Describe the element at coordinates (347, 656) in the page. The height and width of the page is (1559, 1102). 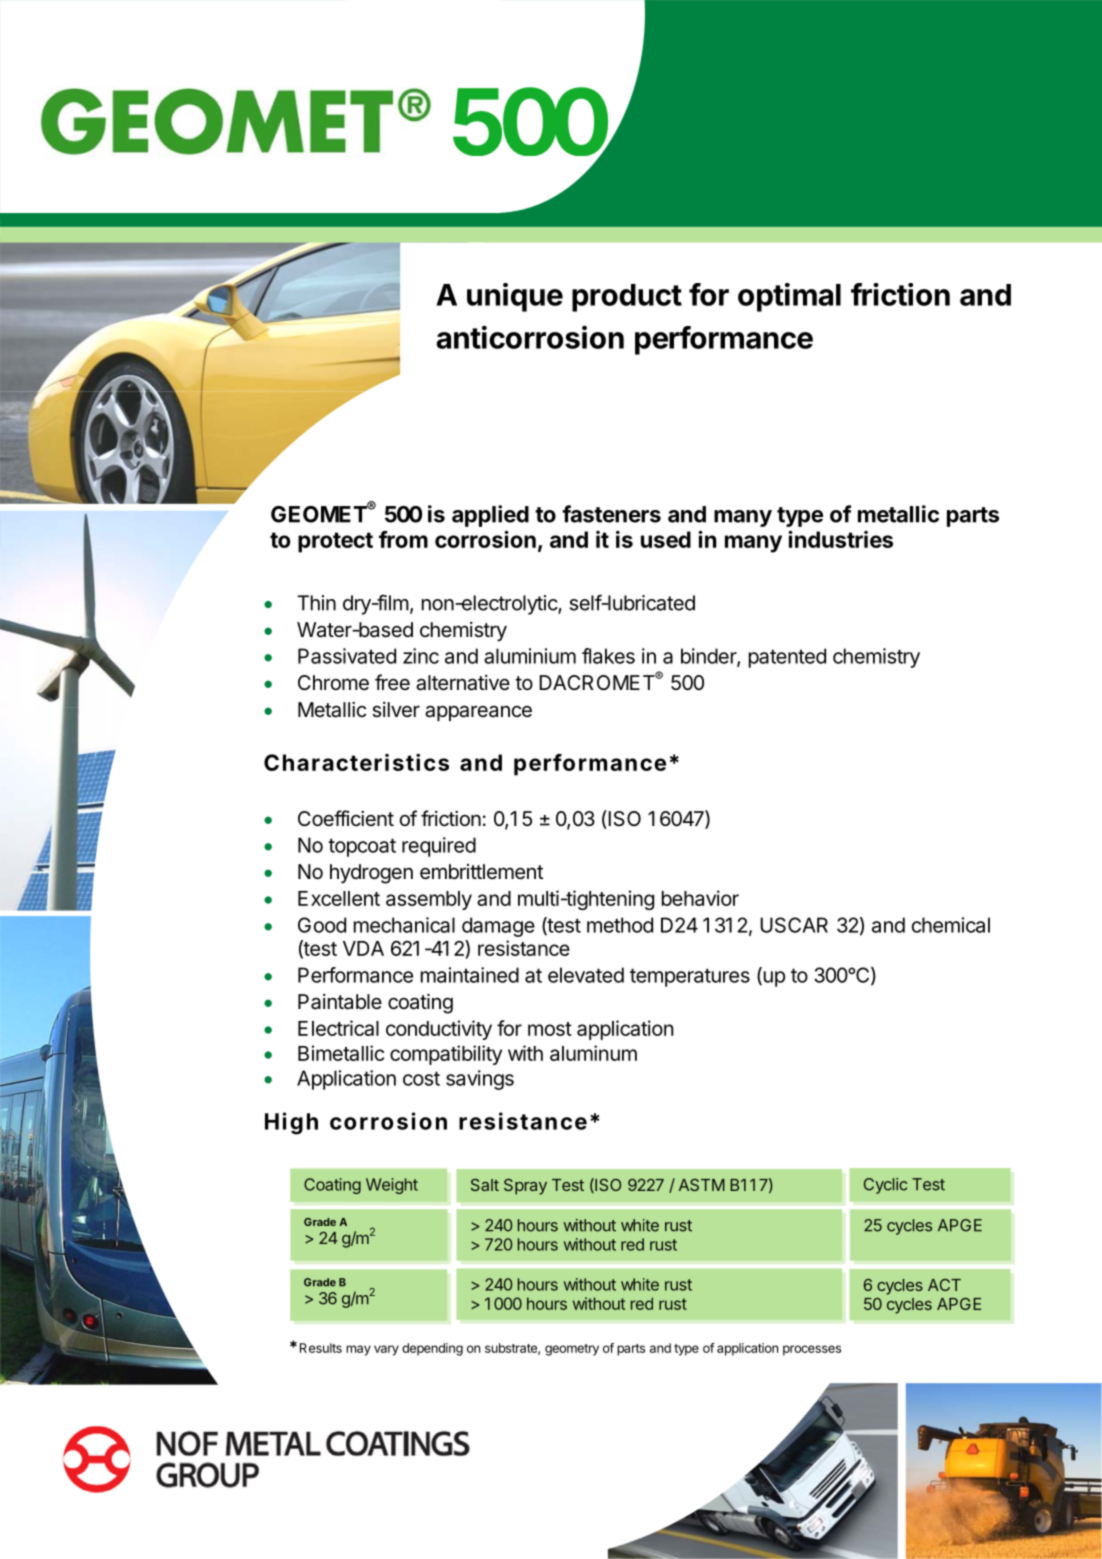
I see `Passivated` at that location.
